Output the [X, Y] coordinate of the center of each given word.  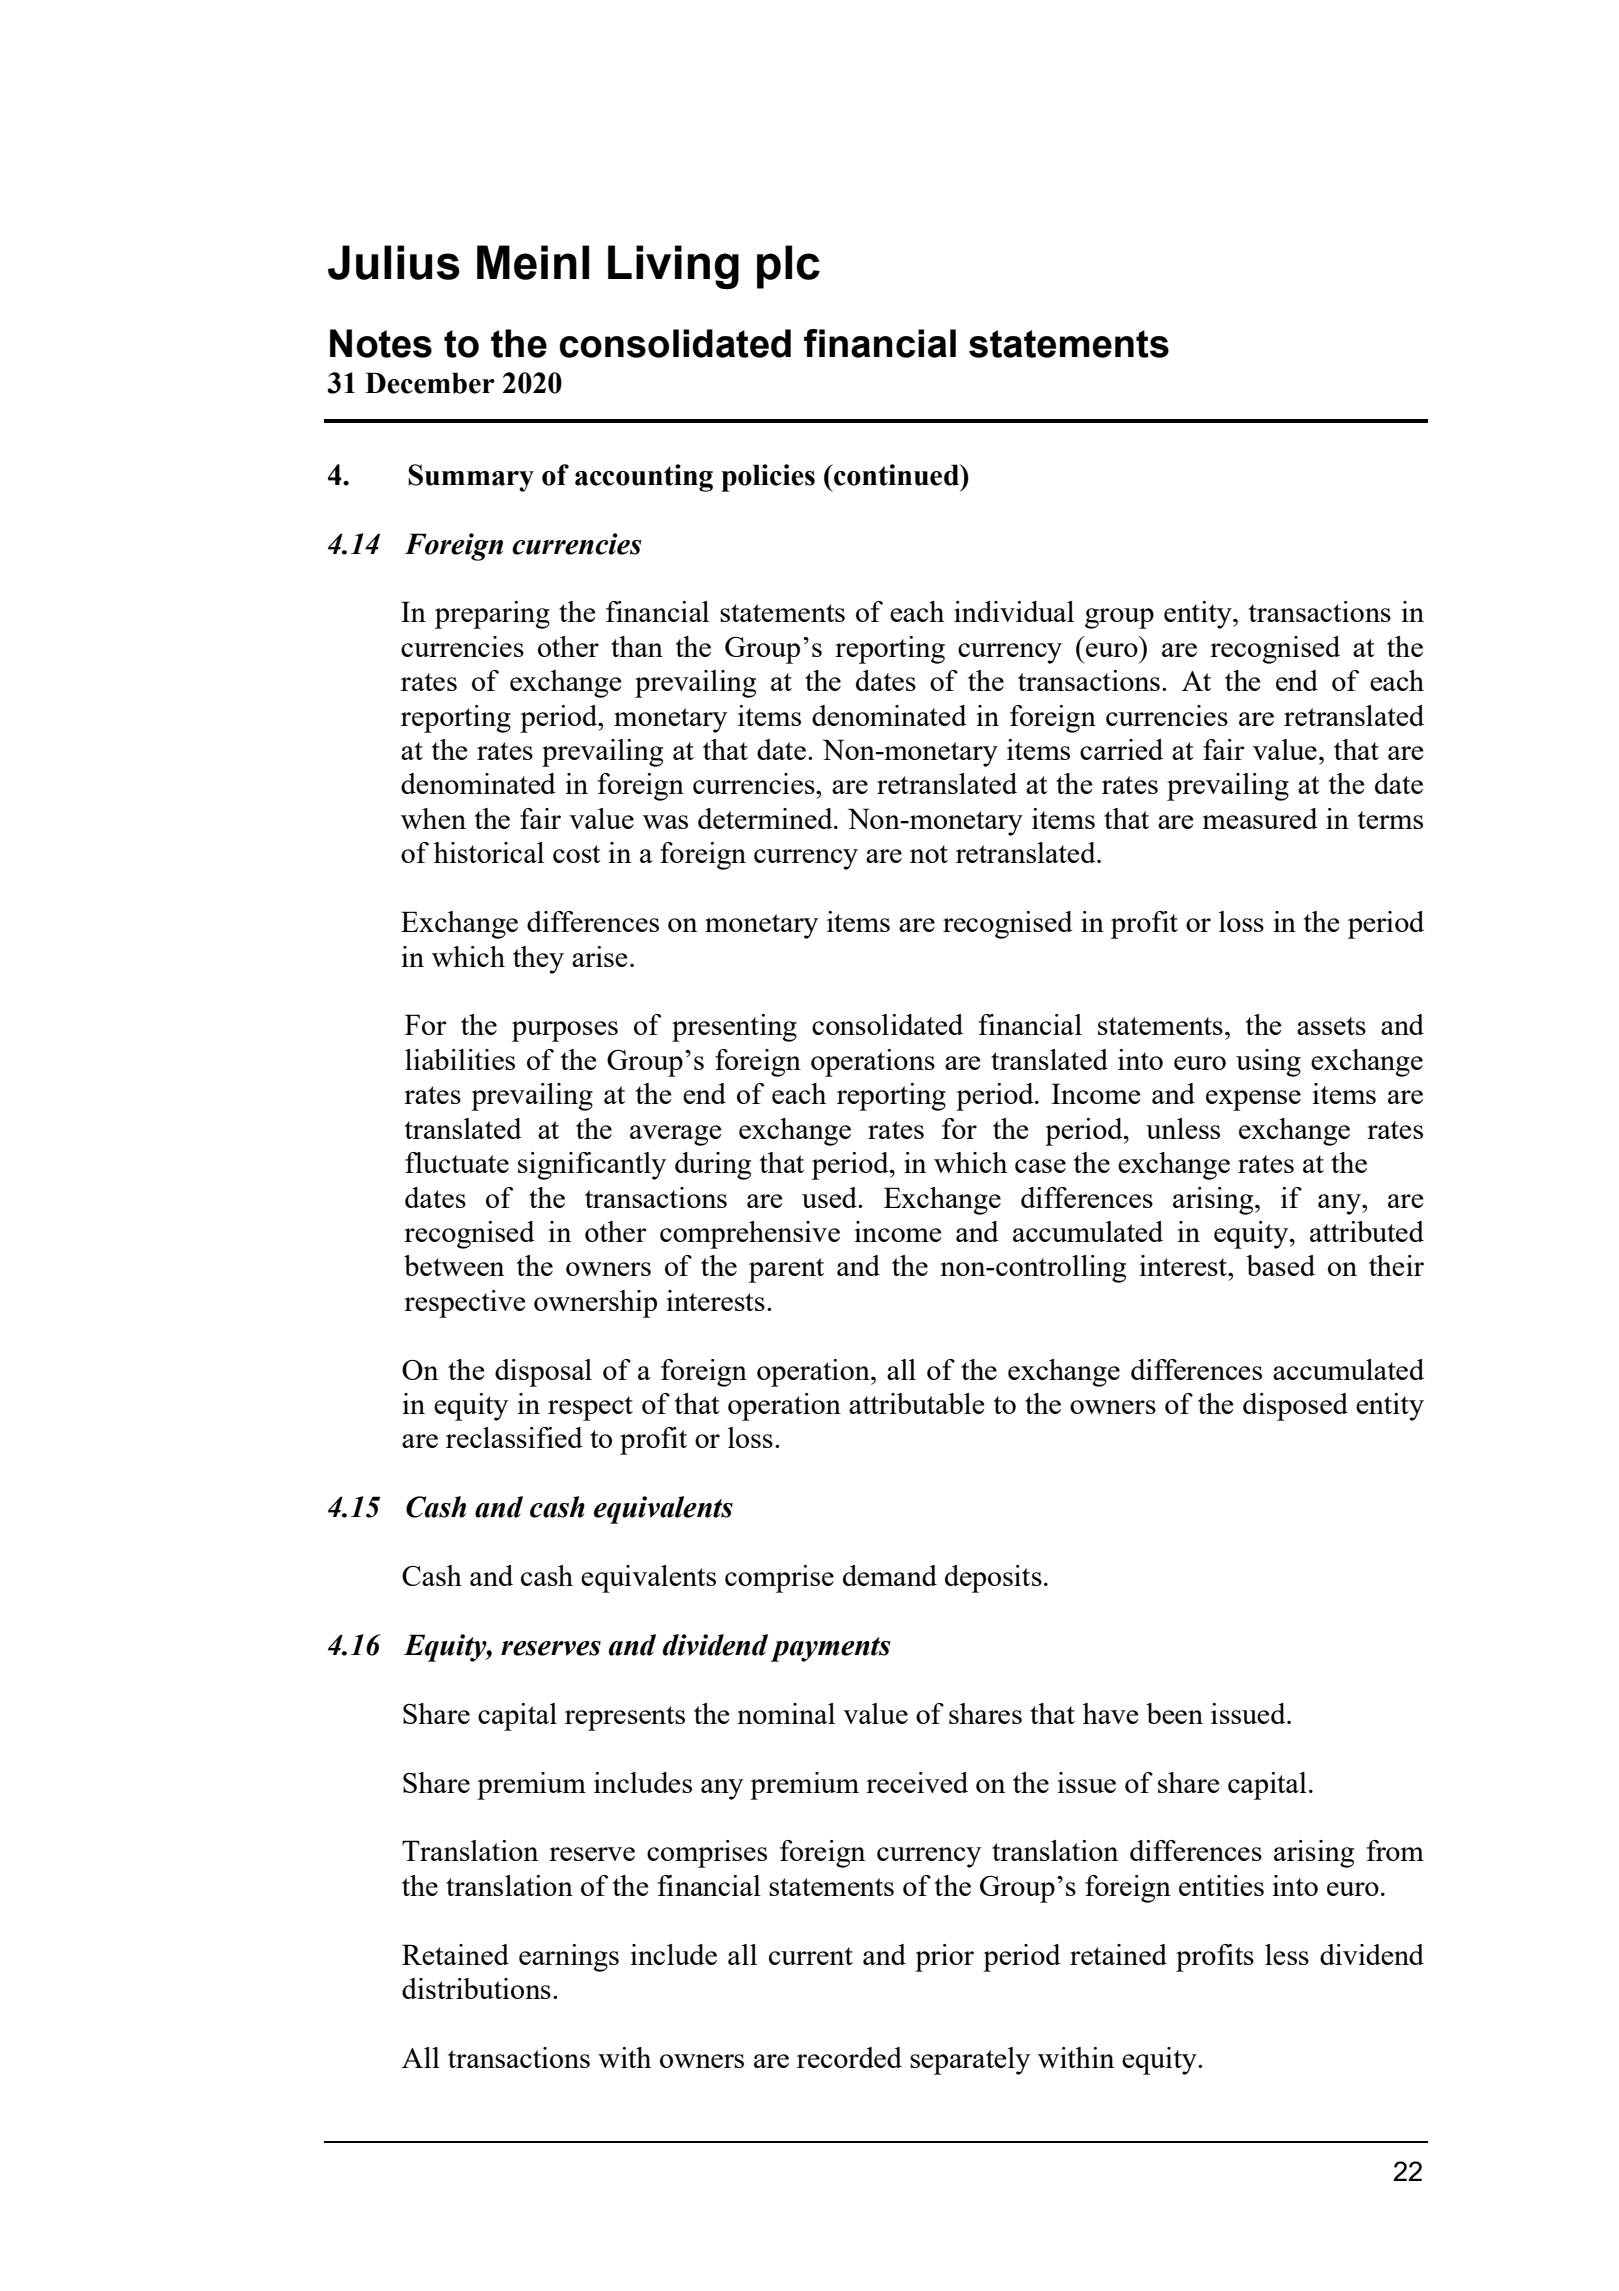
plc [788, 267]
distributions [476, 1988]
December [430, 383]
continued [897, 475]
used [830, 1197]
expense [1253, 1100]
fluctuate [457, 1162]
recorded [849, 2057]
